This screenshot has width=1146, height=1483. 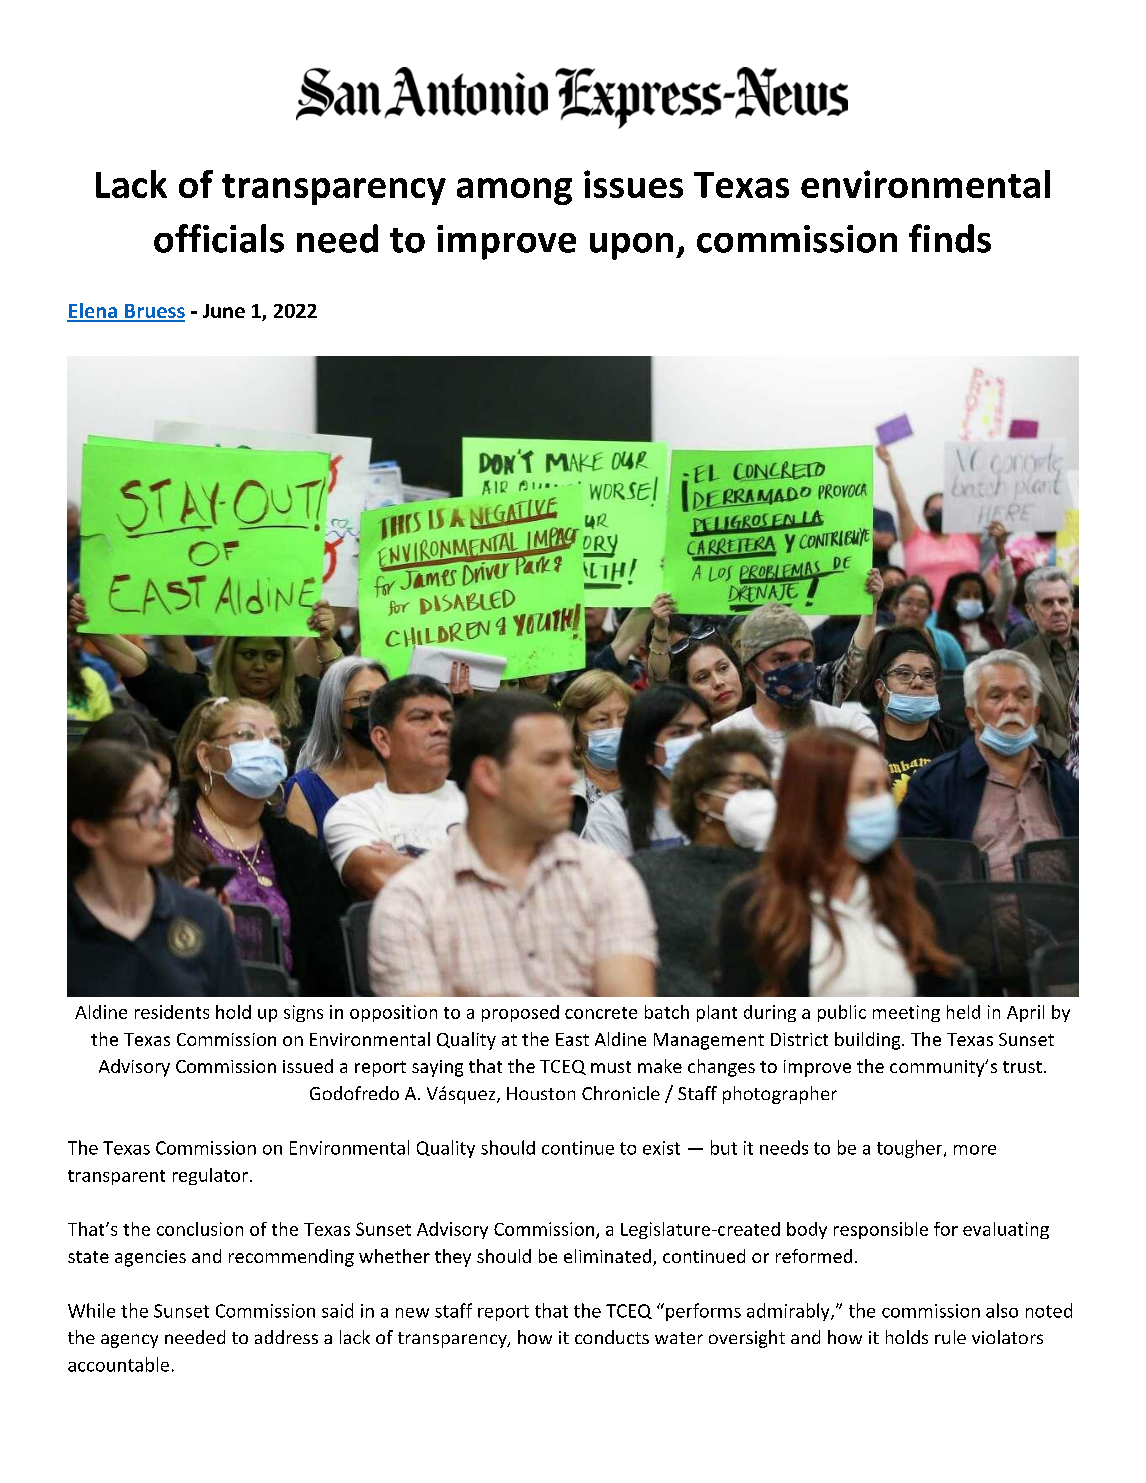 What do you see at coordinates (219, 238) in the screenshot?
I see `officials` at bounding box center [219, 238].
